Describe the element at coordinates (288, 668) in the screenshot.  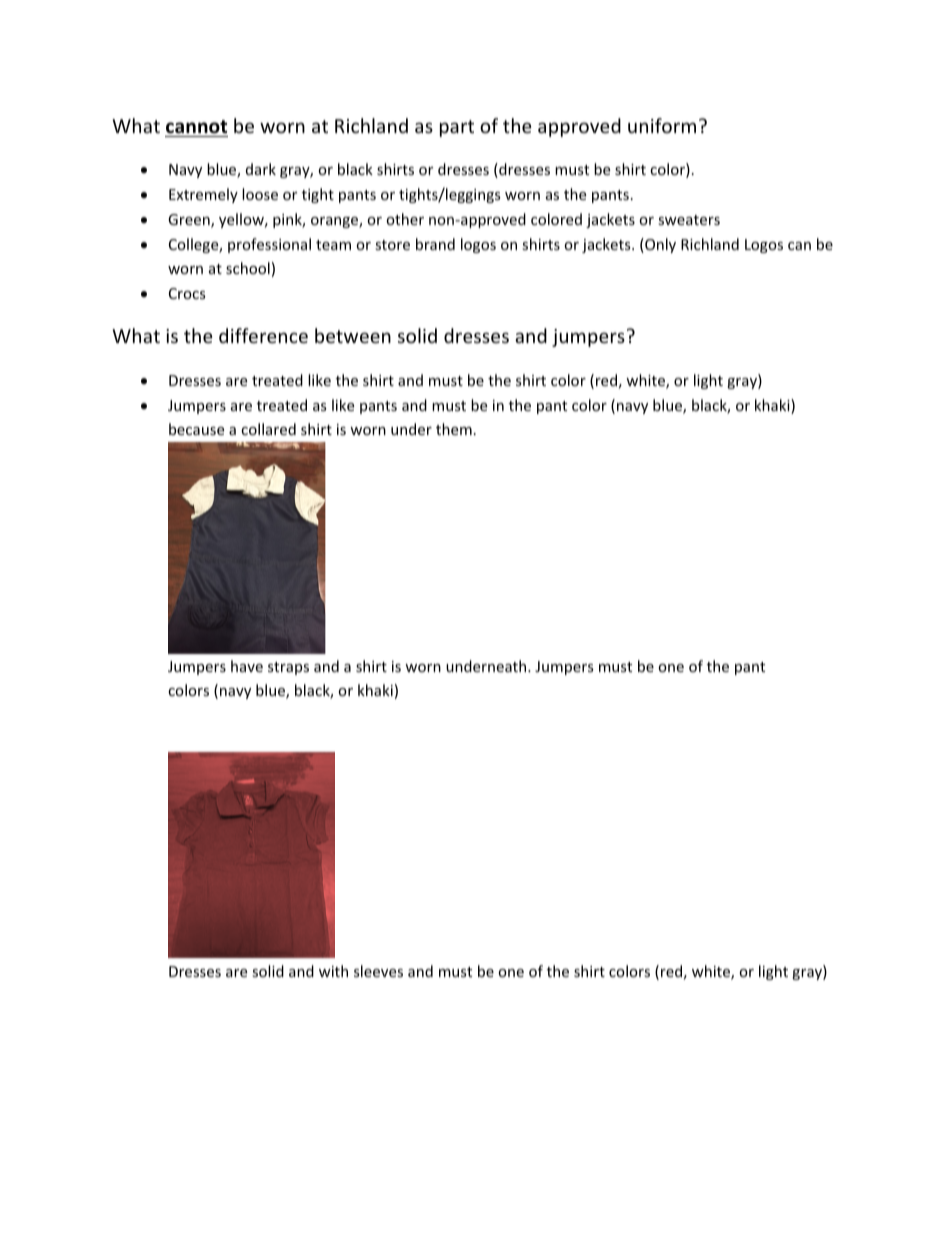
I see `straps` at that location.
